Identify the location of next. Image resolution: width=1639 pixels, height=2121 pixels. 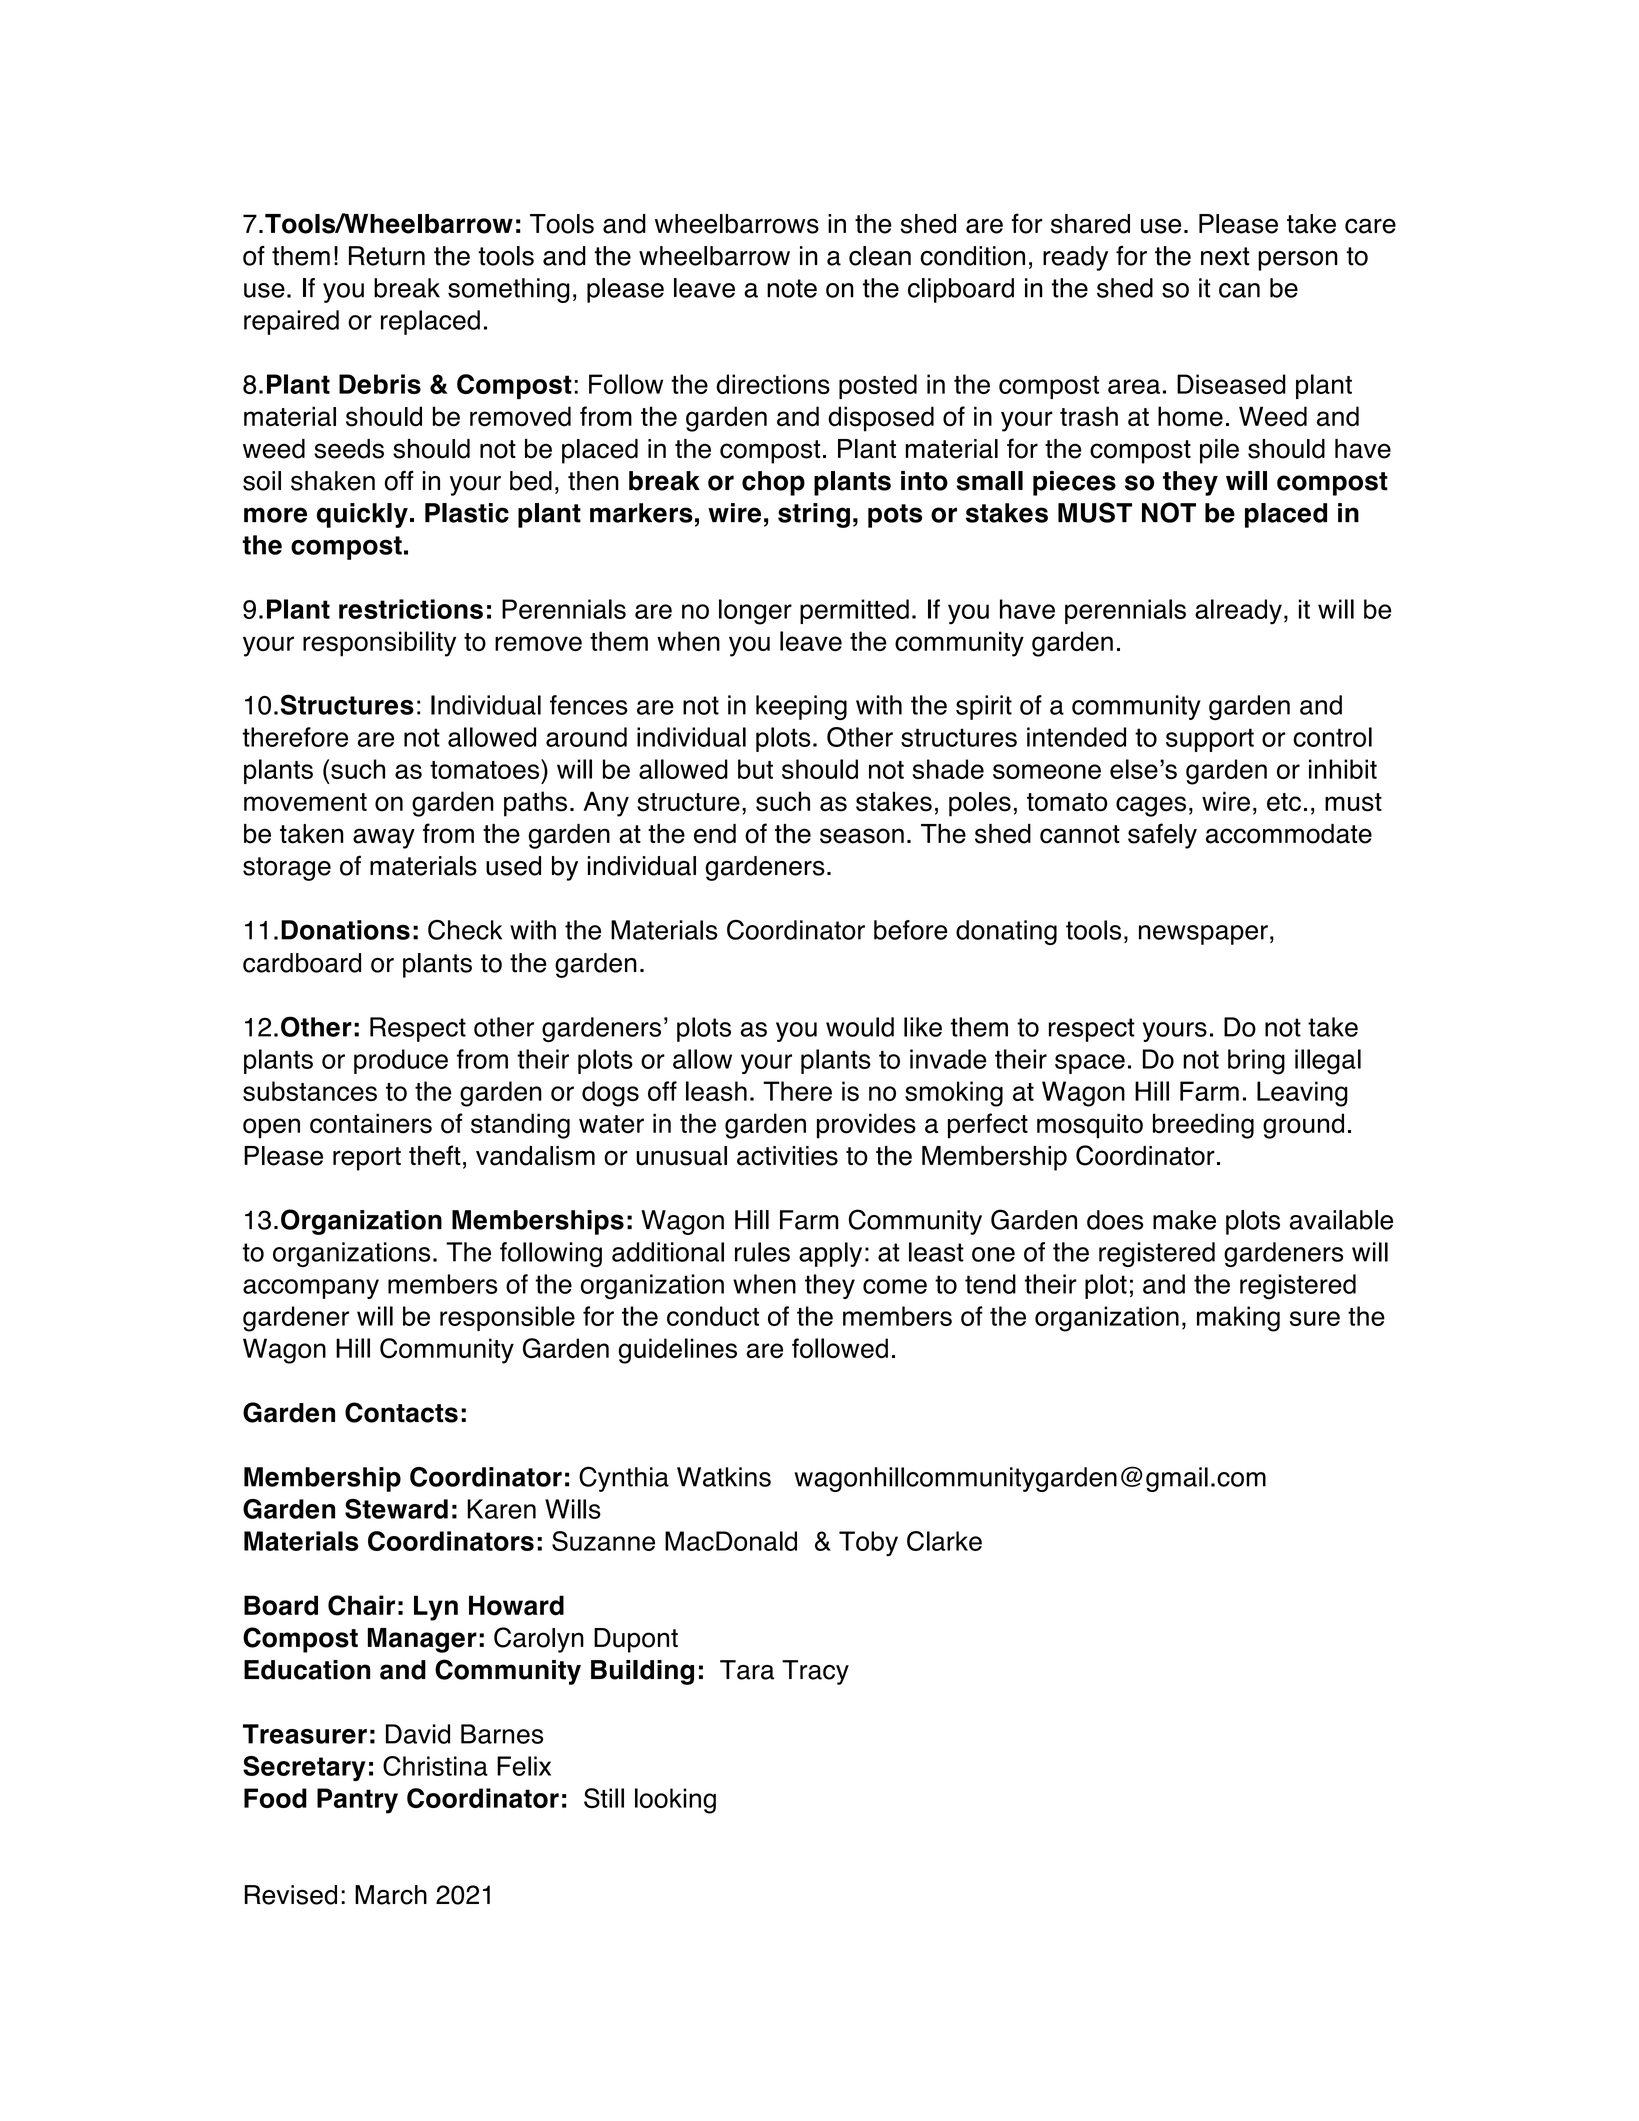
(1225, 256).
